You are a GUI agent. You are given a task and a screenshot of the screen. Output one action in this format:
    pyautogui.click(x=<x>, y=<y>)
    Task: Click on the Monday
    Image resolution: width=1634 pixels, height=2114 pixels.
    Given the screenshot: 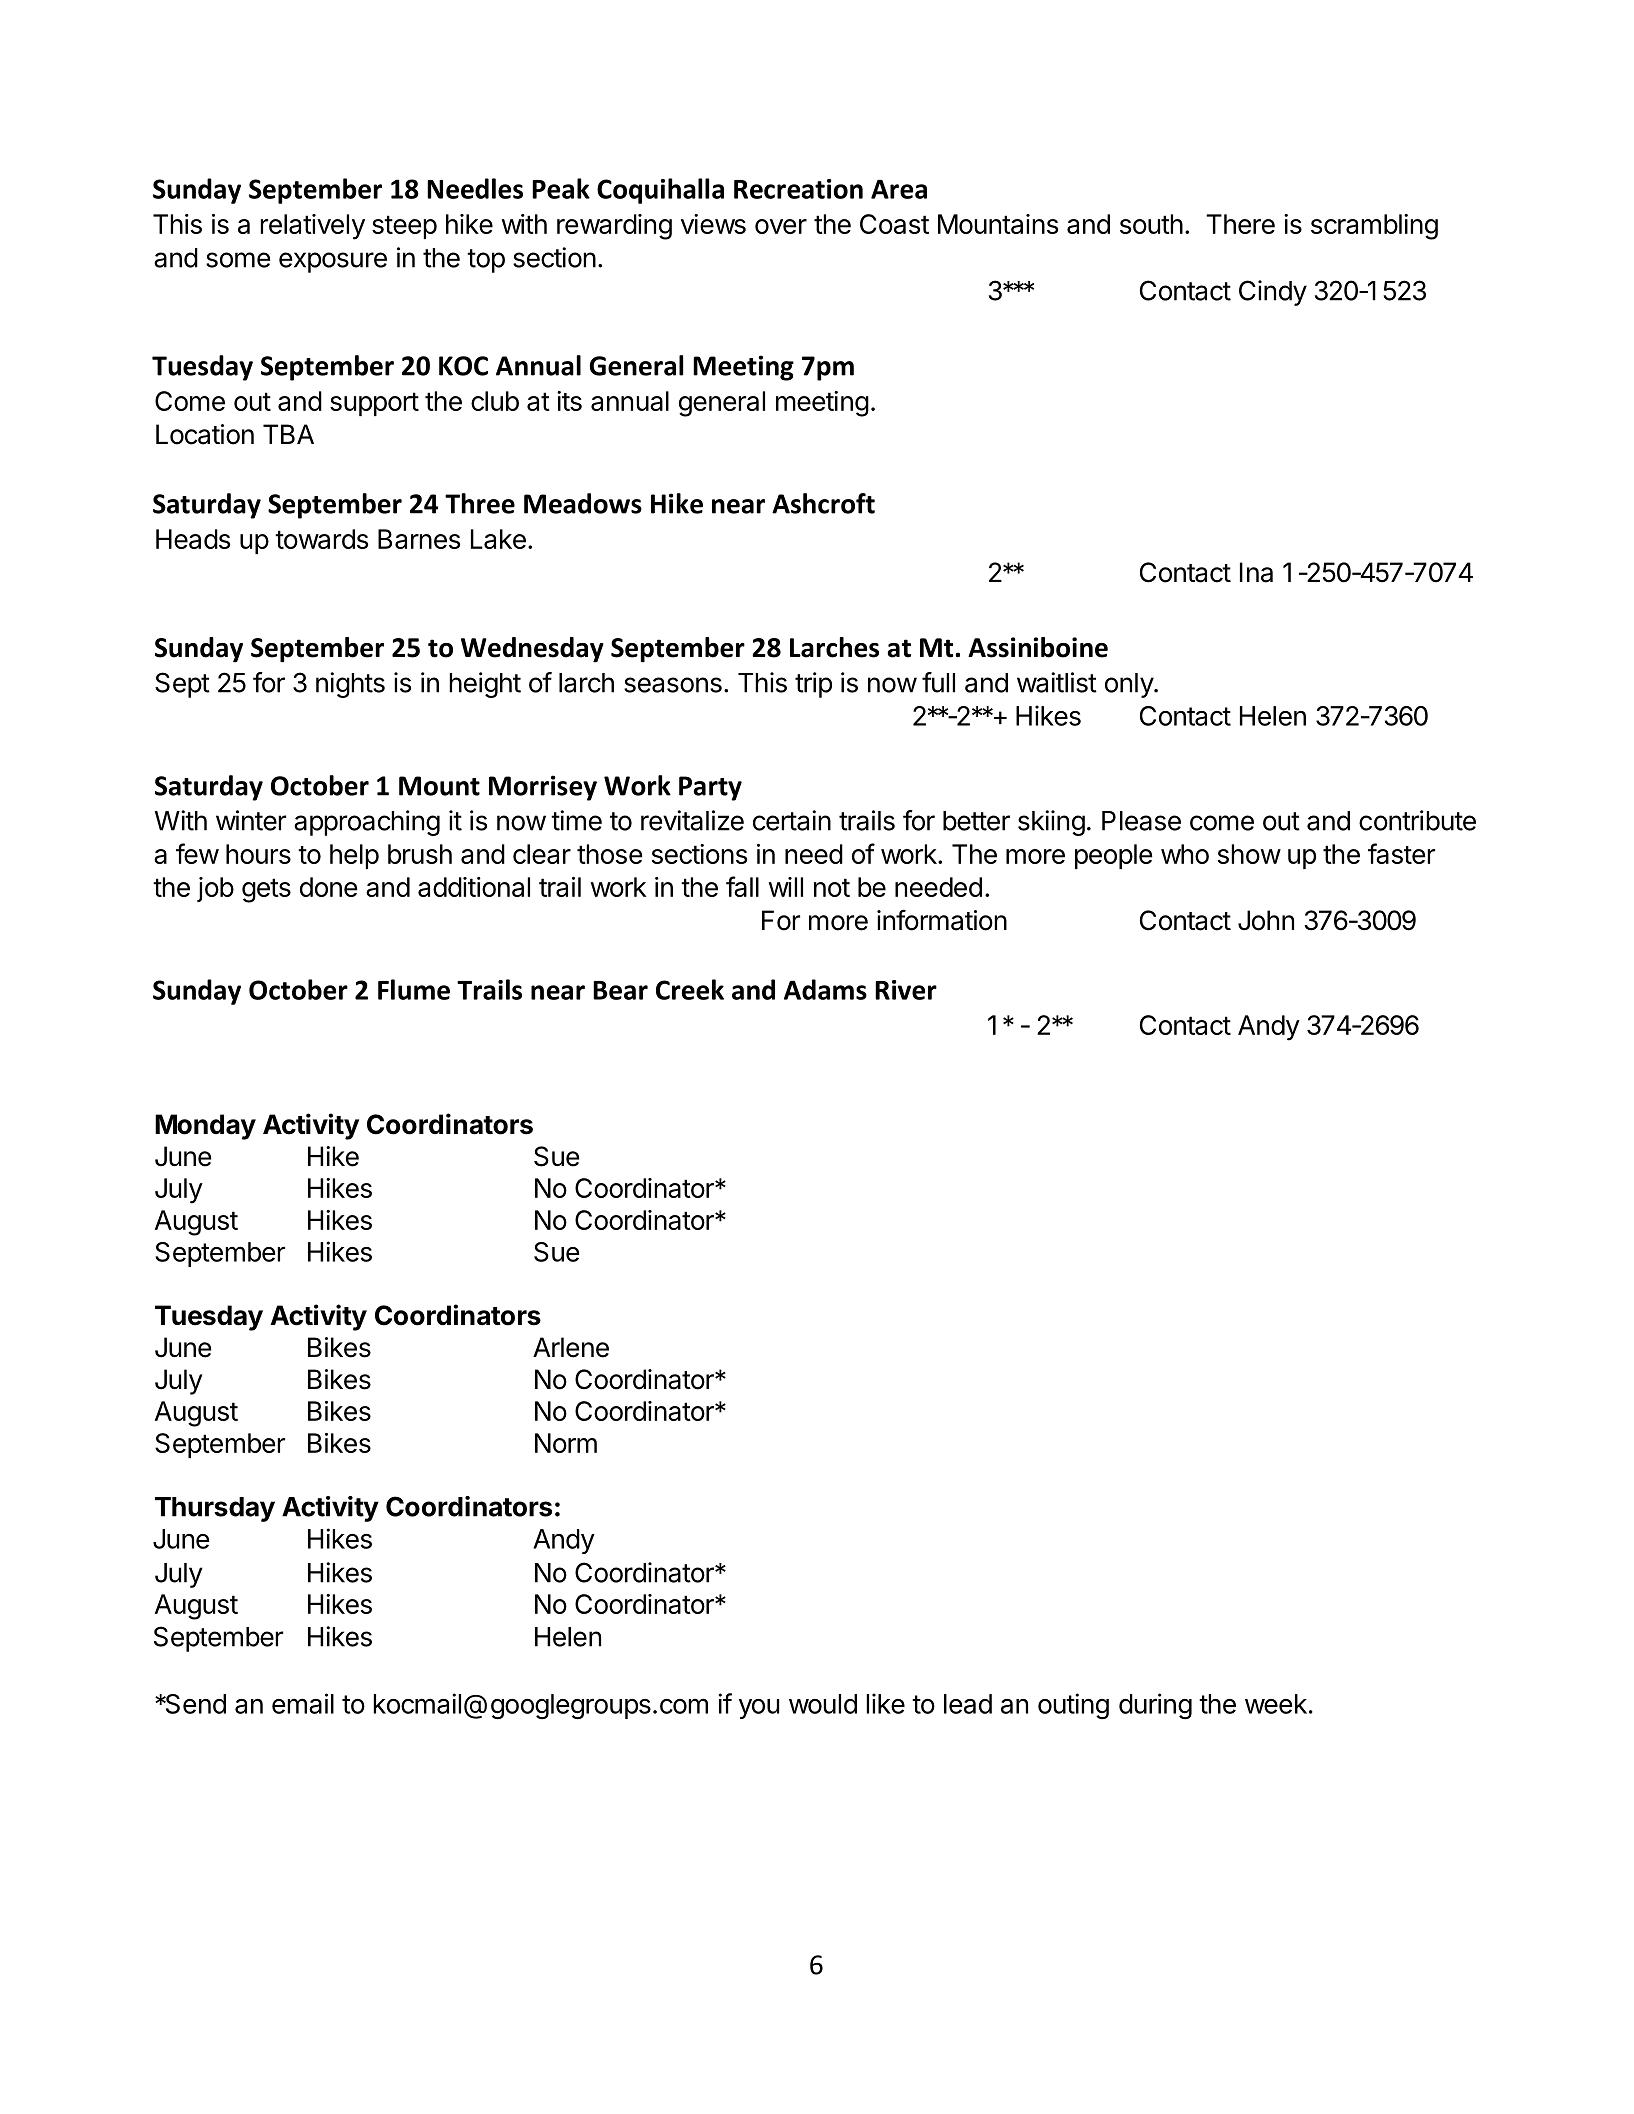 What is the action you would take?
    pyautogui.click(x=205, y=1127)
